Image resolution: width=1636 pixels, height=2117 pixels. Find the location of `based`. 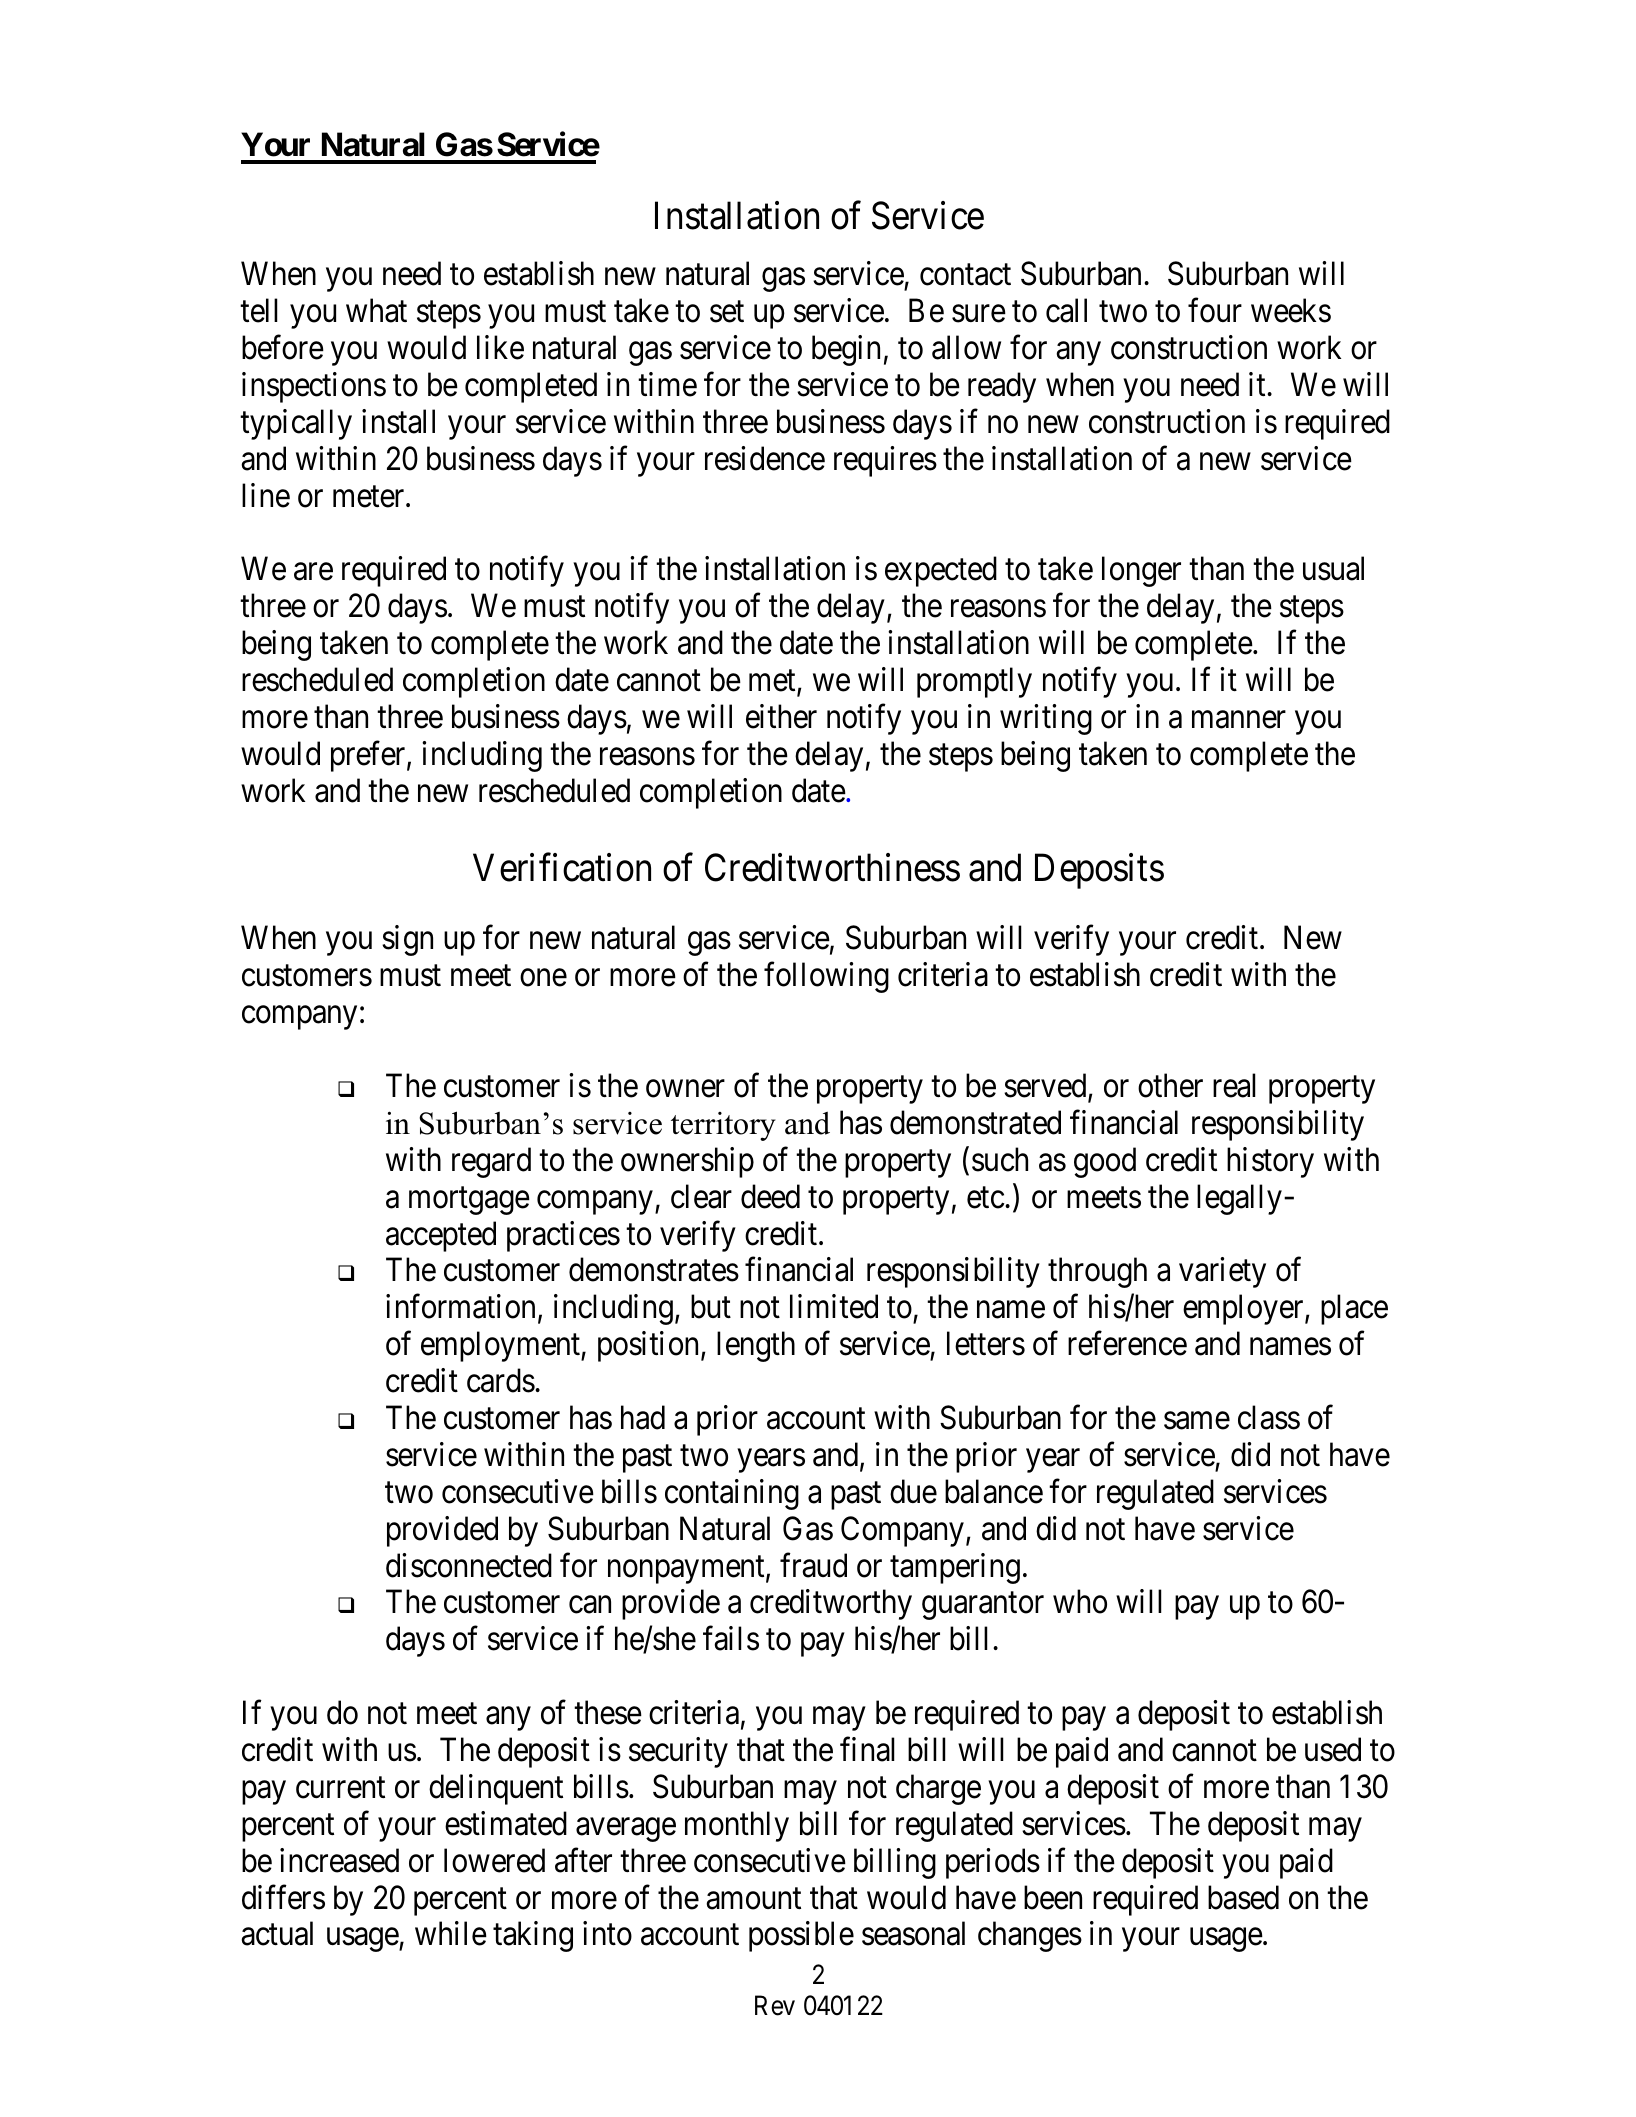

based is located at coordinates (1243, 1897).
